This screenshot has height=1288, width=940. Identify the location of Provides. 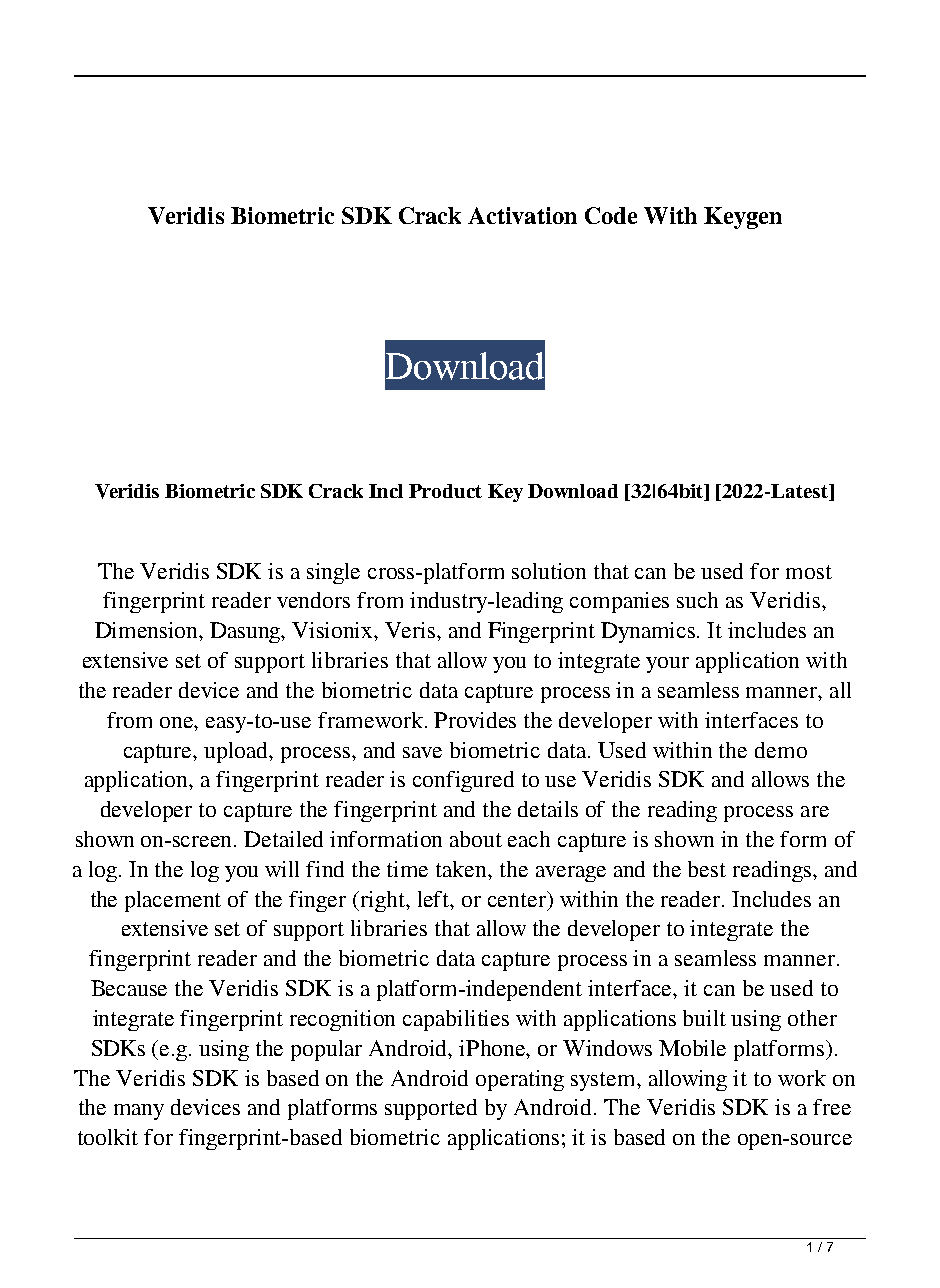
(475, 720).
